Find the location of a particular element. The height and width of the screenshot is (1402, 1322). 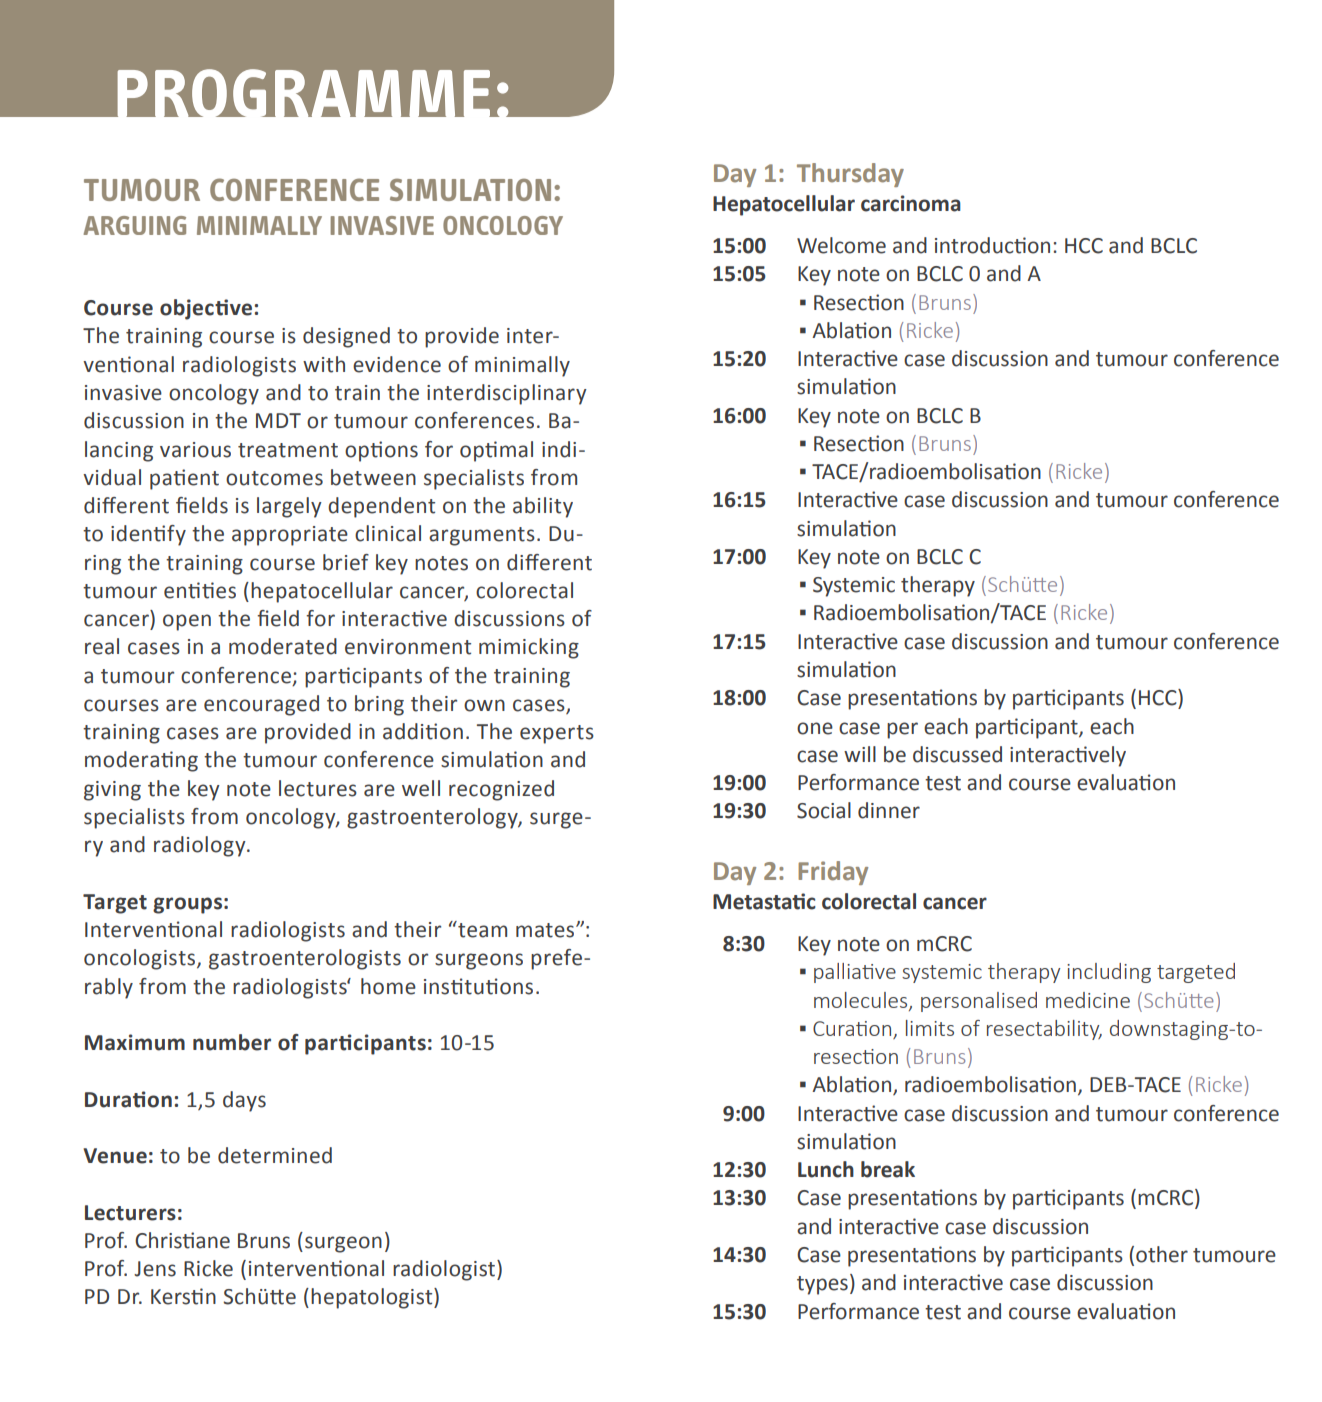

arguments is located at coordinates (482, 536).
